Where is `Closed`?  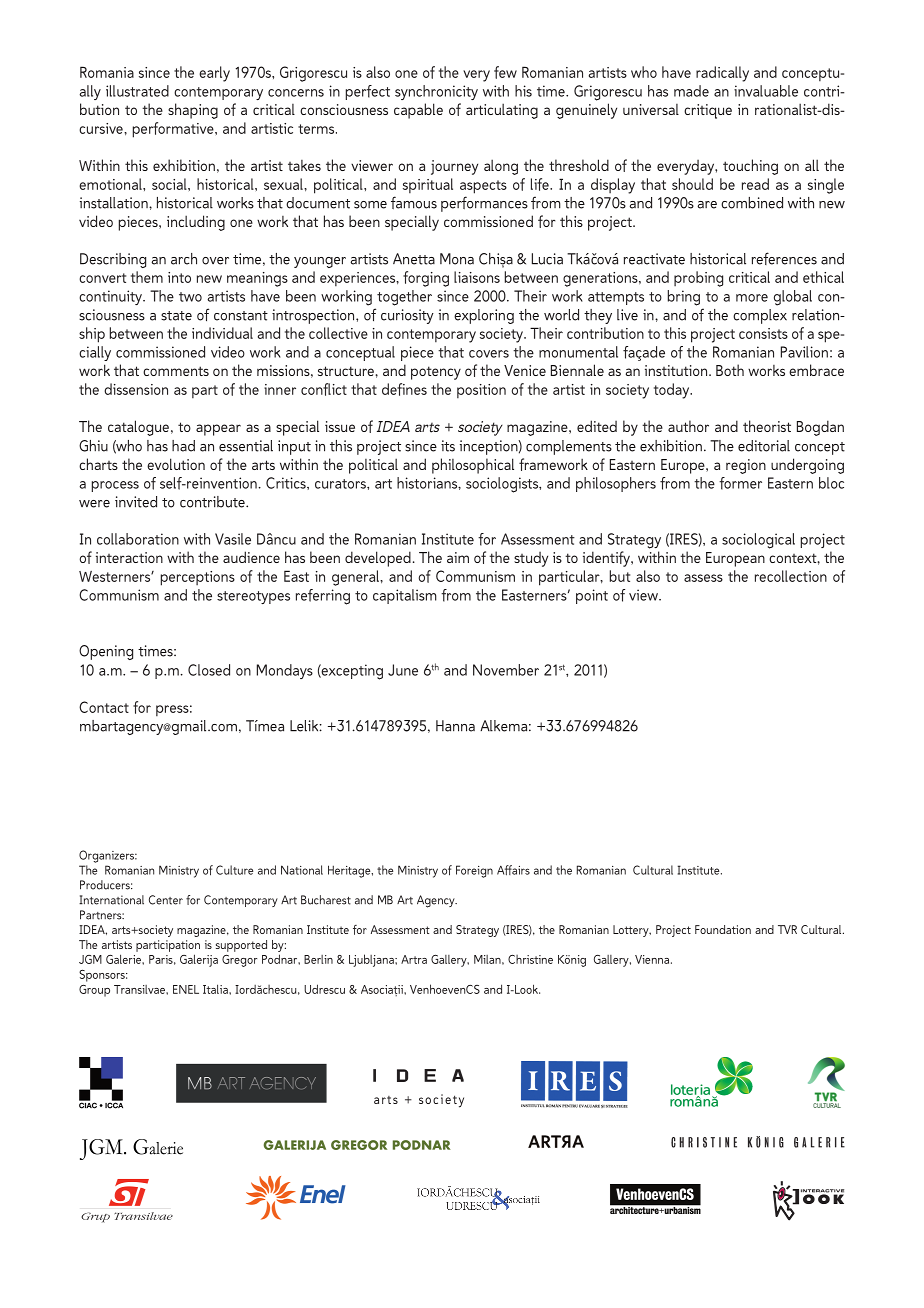
Closed is located at coordinates (209, 670).
